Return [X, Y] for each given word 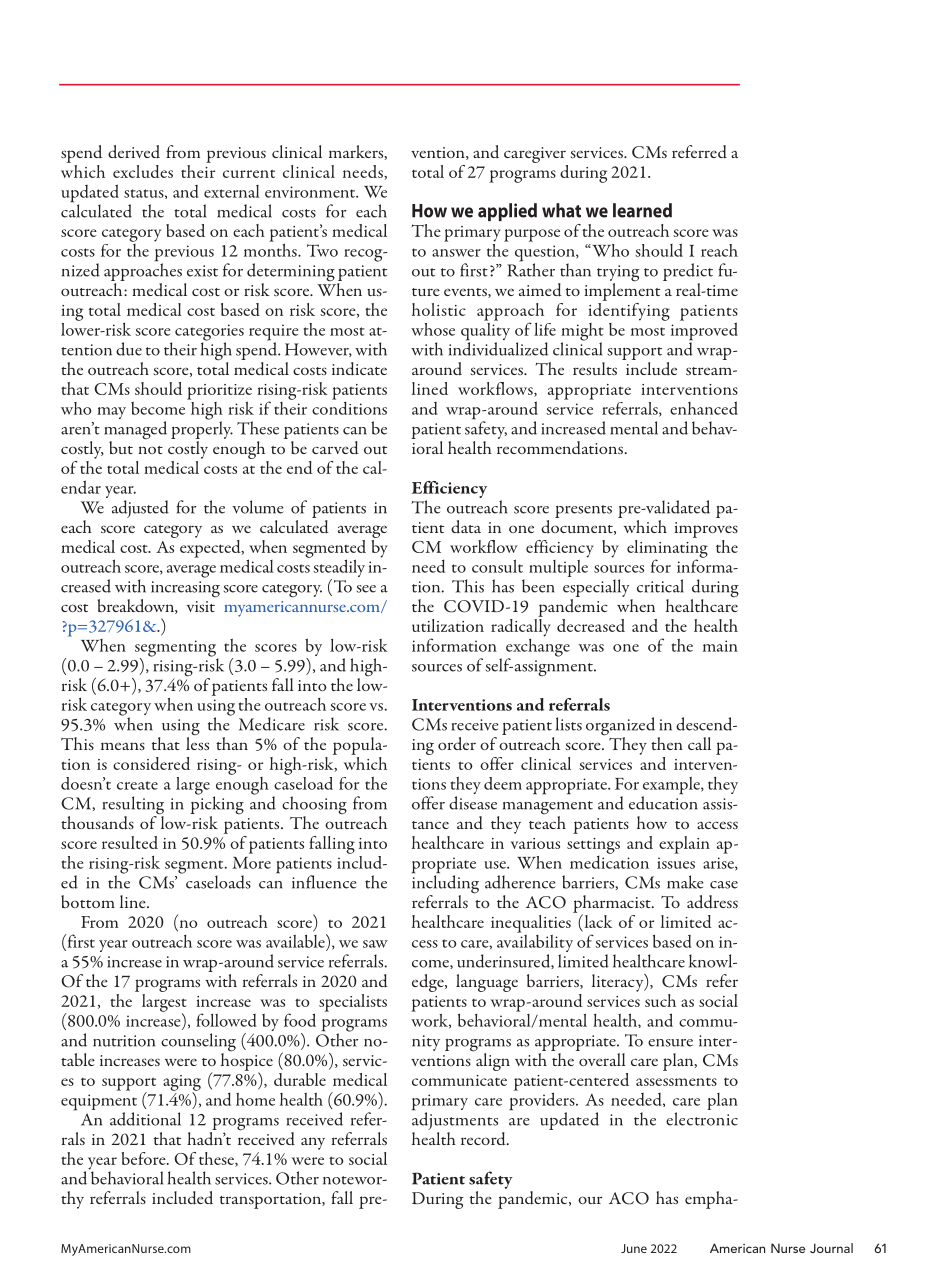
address [712, 902]
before [144, 1158]
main [720, 646]
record [484, 1138]
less [197, 742]
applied [507, 212]
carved [335, 447]
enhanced [704, 408]
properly [202, 429]
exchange [538, 647]
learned [642, 210]
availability [535, 943]
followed [226, 1020]
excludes [143, 171]
